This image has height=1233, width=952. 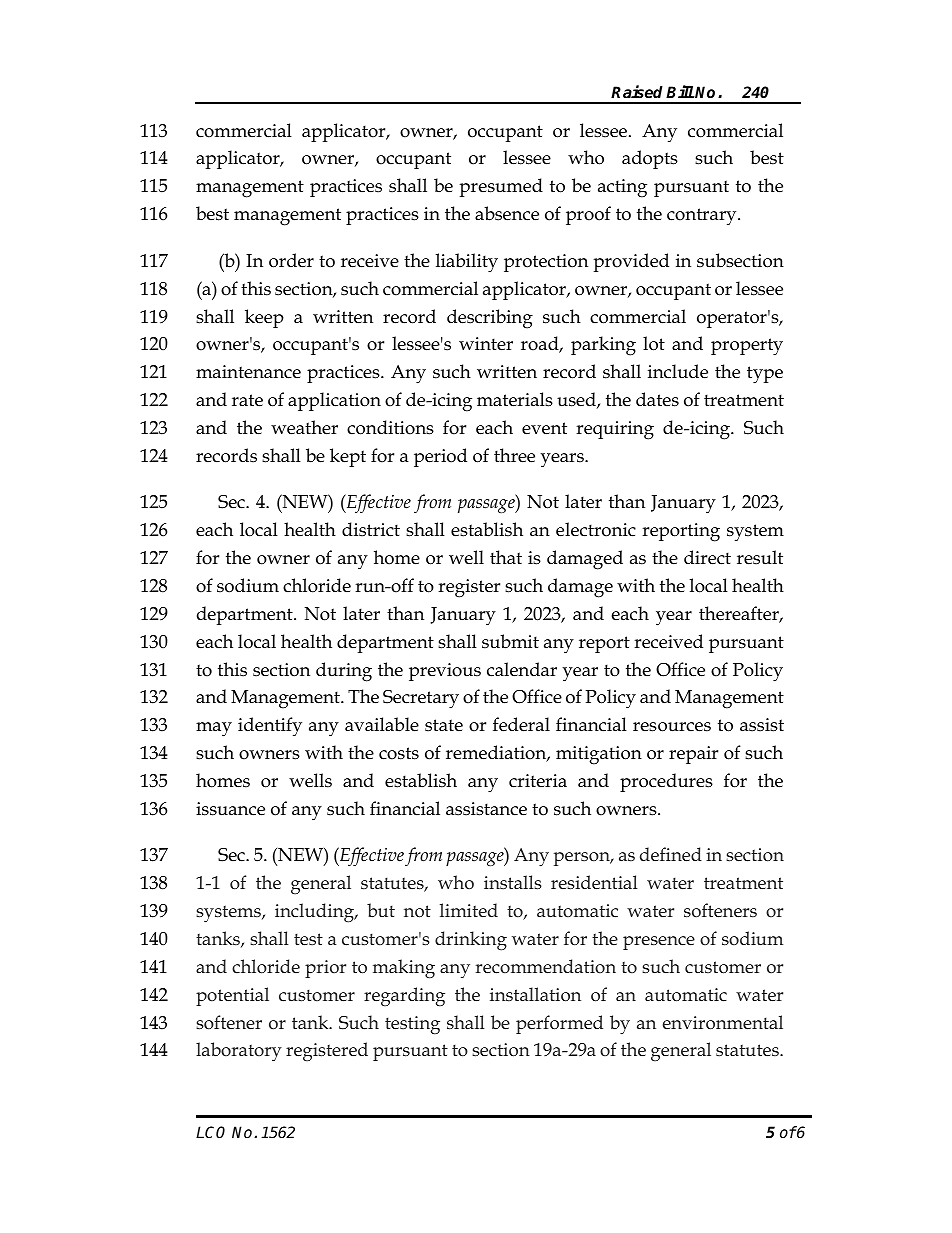 I want to click on environmental, so click(x=723, y=1022).
